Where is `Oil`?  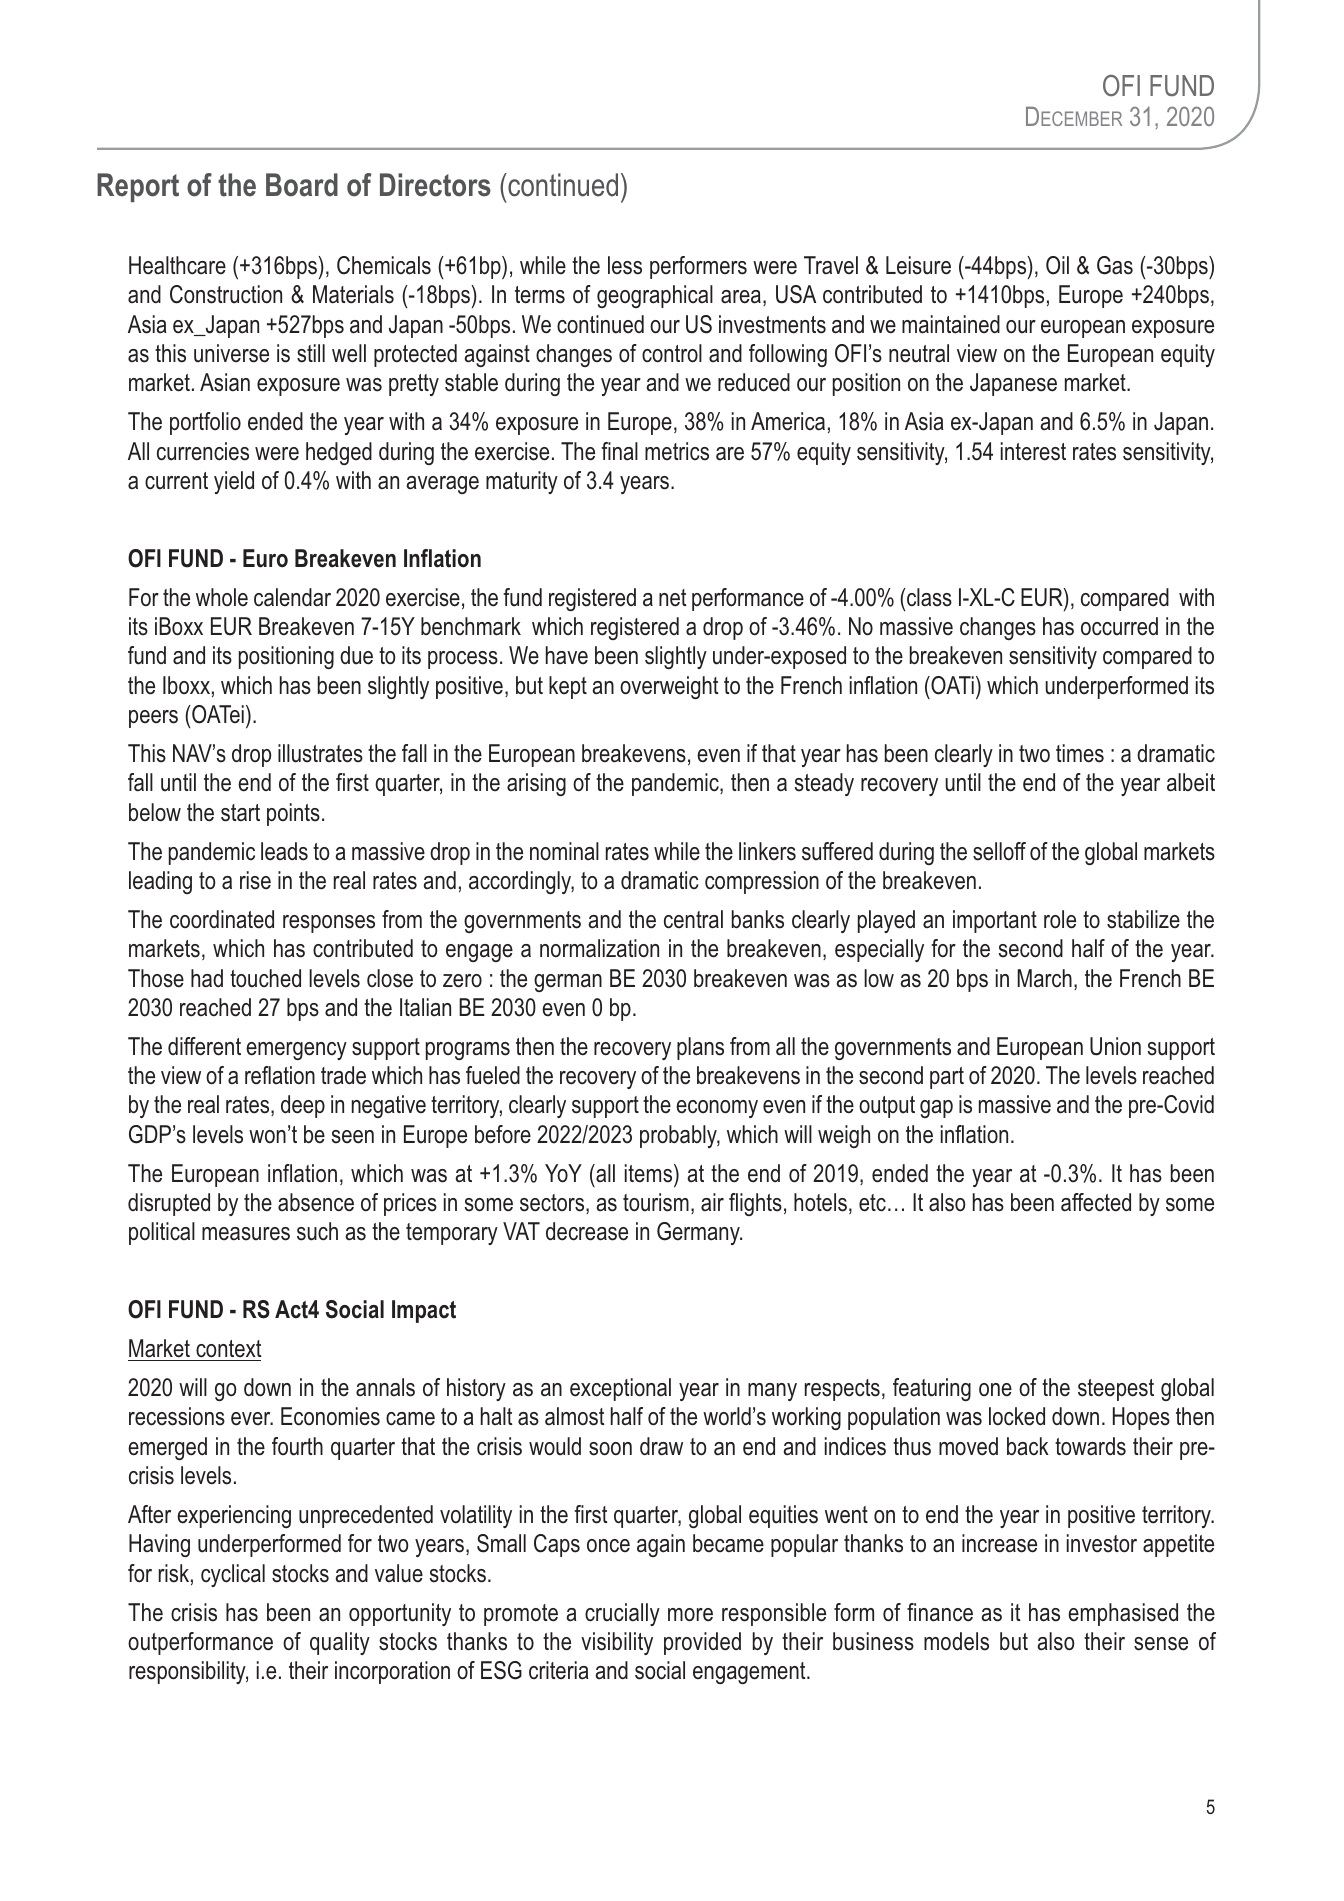 Oil is located at coordinates (1057, 265).
